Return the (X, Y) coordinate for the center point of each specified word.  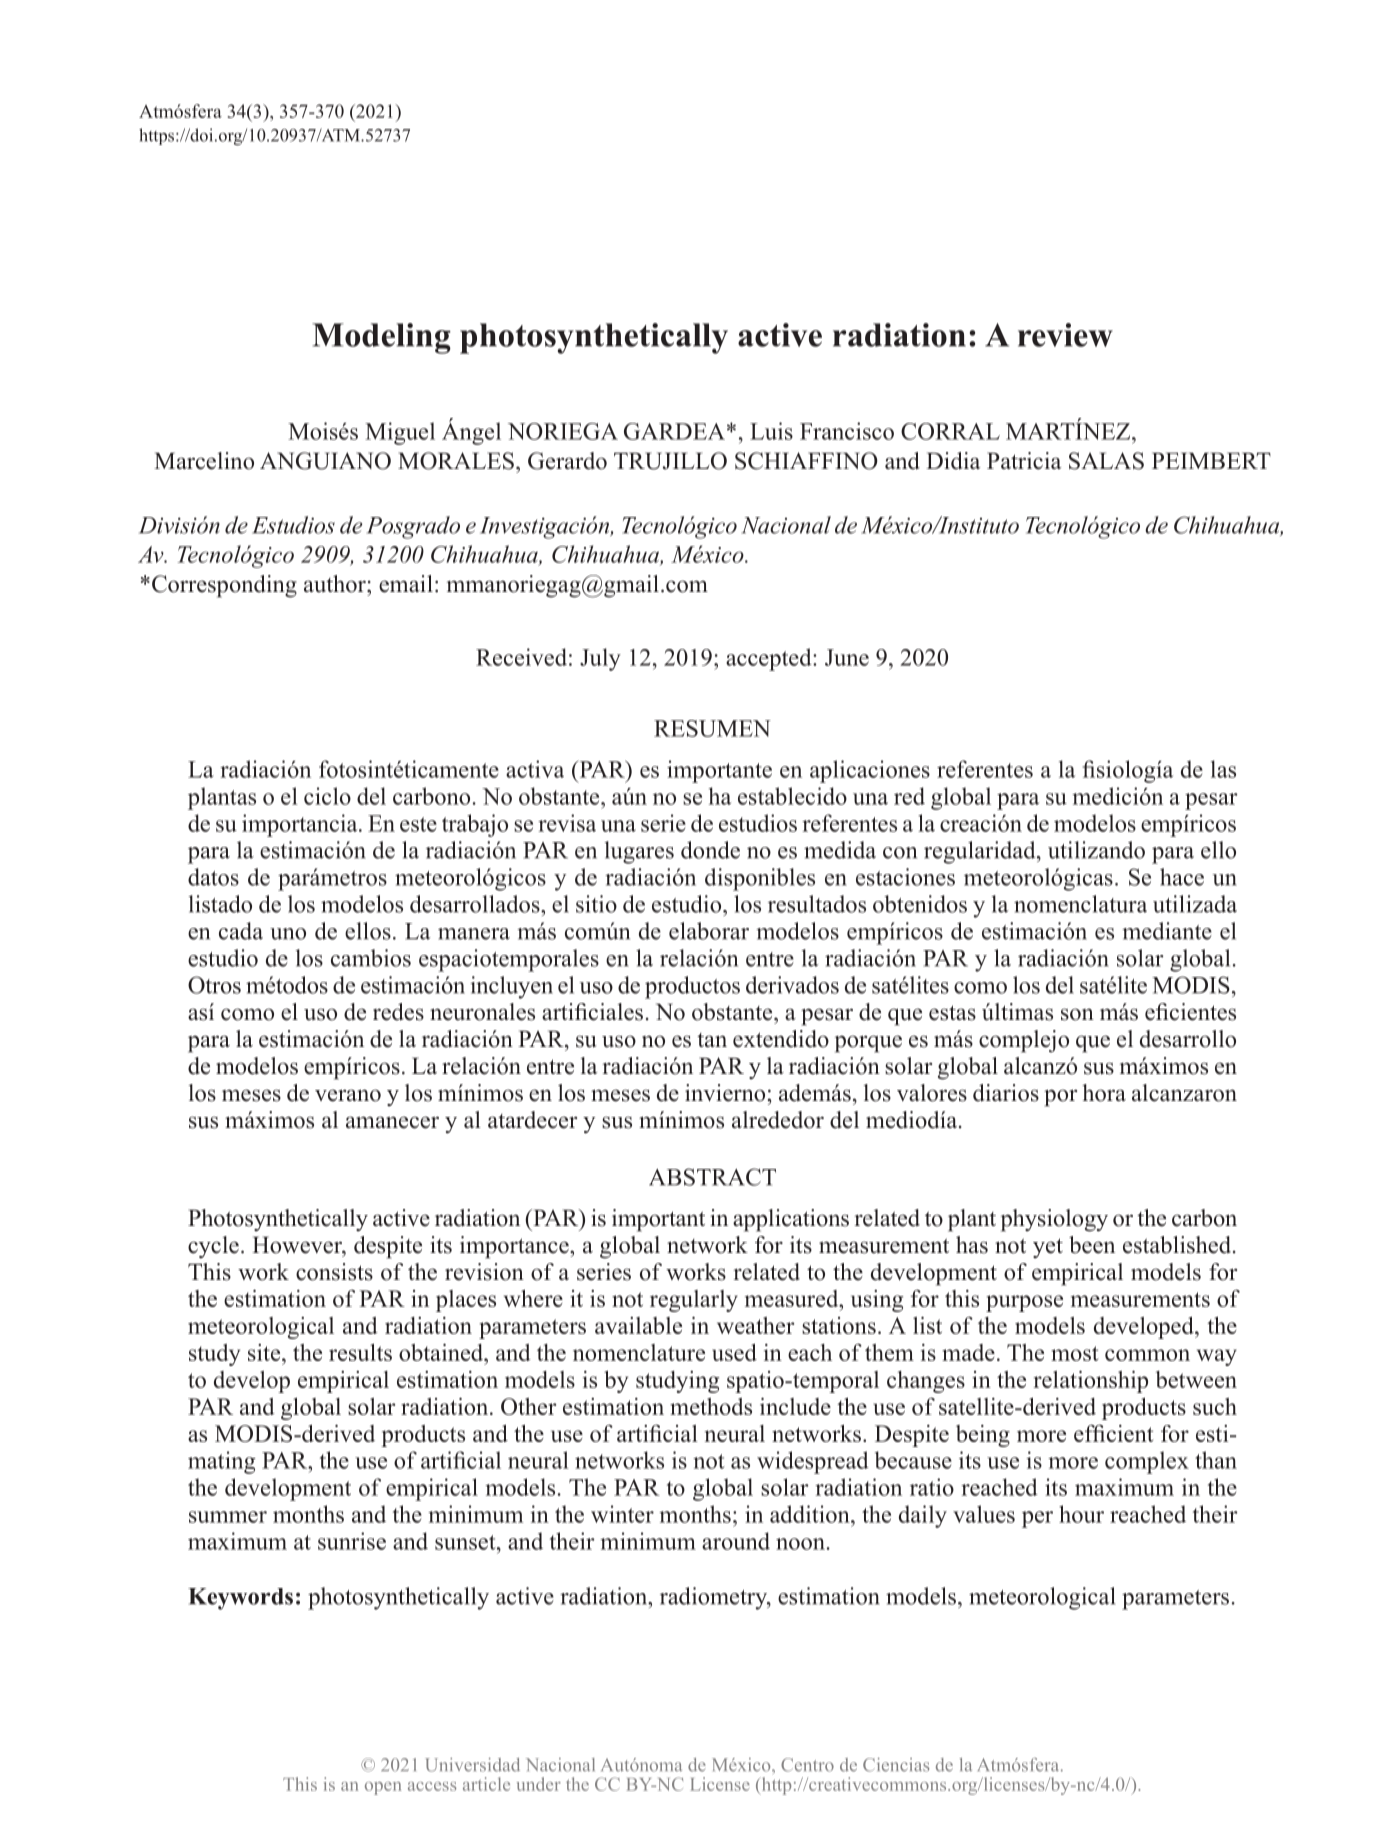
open (383, 1788)
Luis (771, 431)
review (1065, 335)
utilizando (1096, 850)
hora (1104, 1093)
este (418, 824)
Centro (807, 1765)
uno (288, 934)
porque (868, 1044)
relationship (1091, 1382)
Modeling (381, 338)
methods (711, 1406)
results (360, 1352)
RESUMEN (712, 728)
